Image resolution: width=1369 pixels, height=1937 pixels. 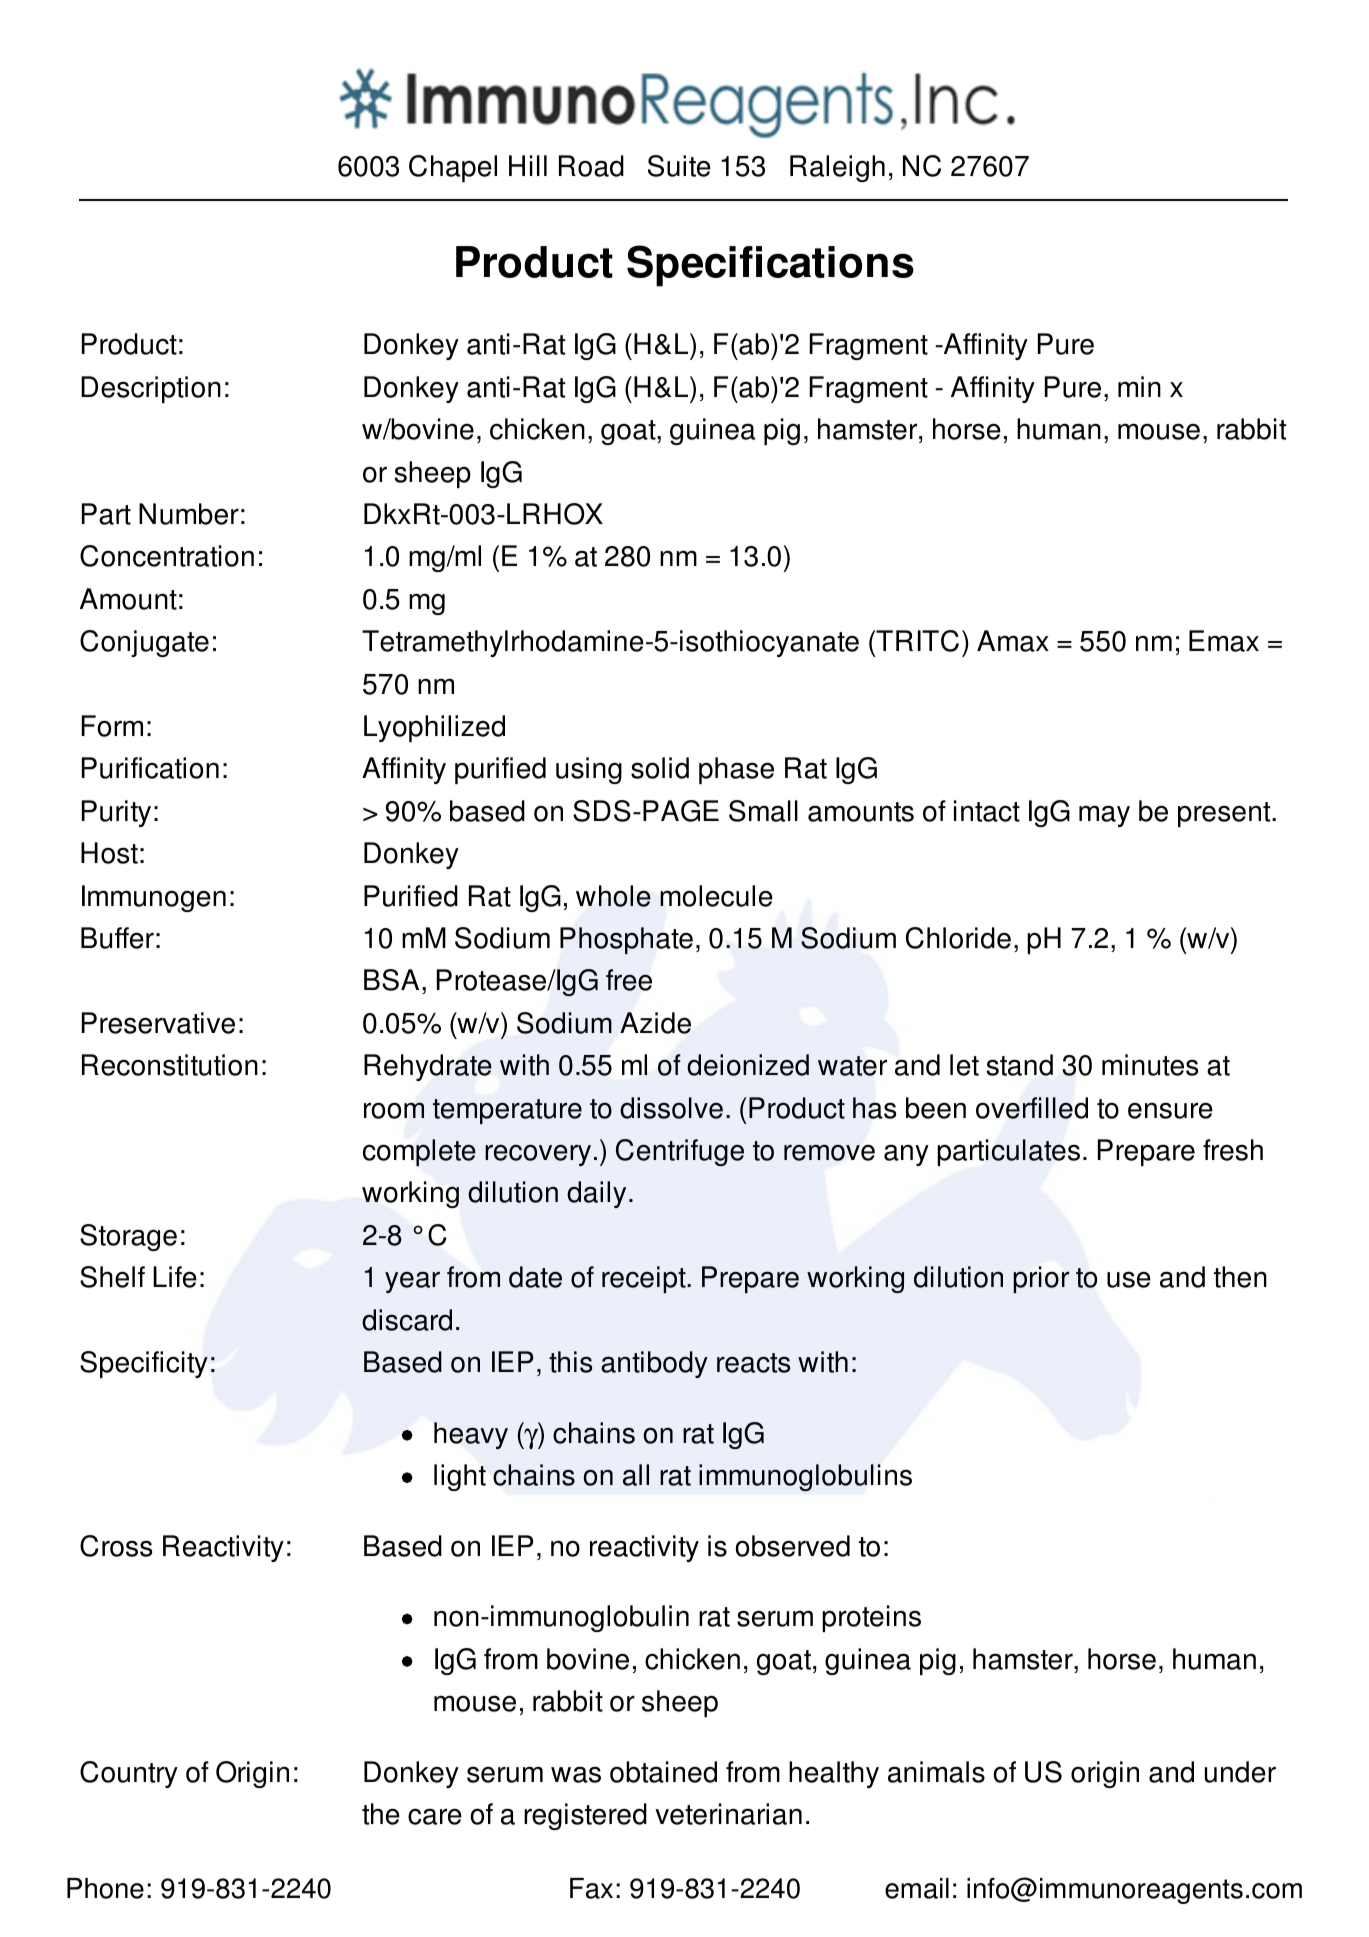 What do you see at coordinates (144, 1364) in the screenshot?
I see `Specificity` at bounding box center [144, 1364].
